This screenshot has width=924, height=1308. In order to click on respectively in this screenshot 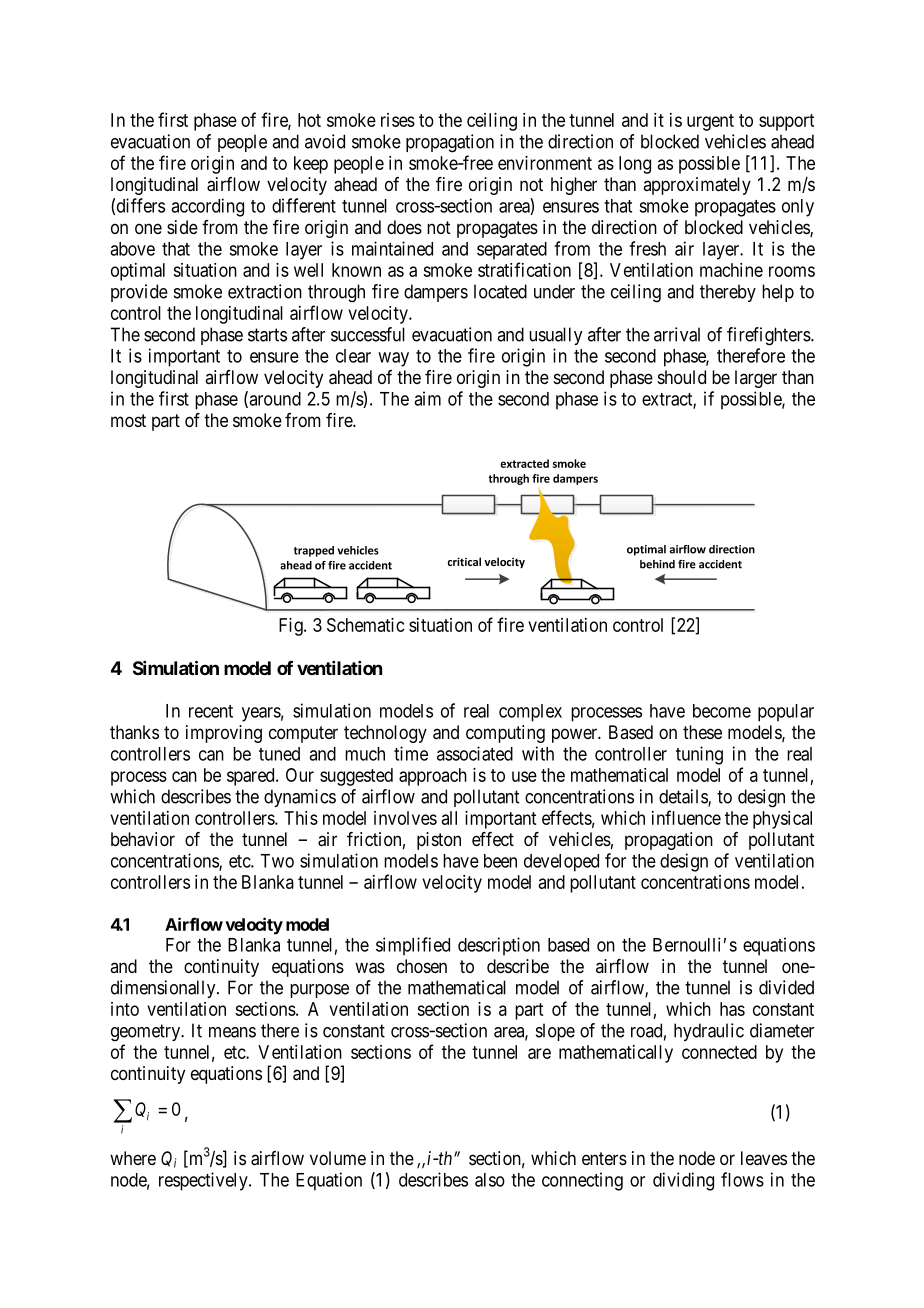, I will do `click(204, 1181)`.
